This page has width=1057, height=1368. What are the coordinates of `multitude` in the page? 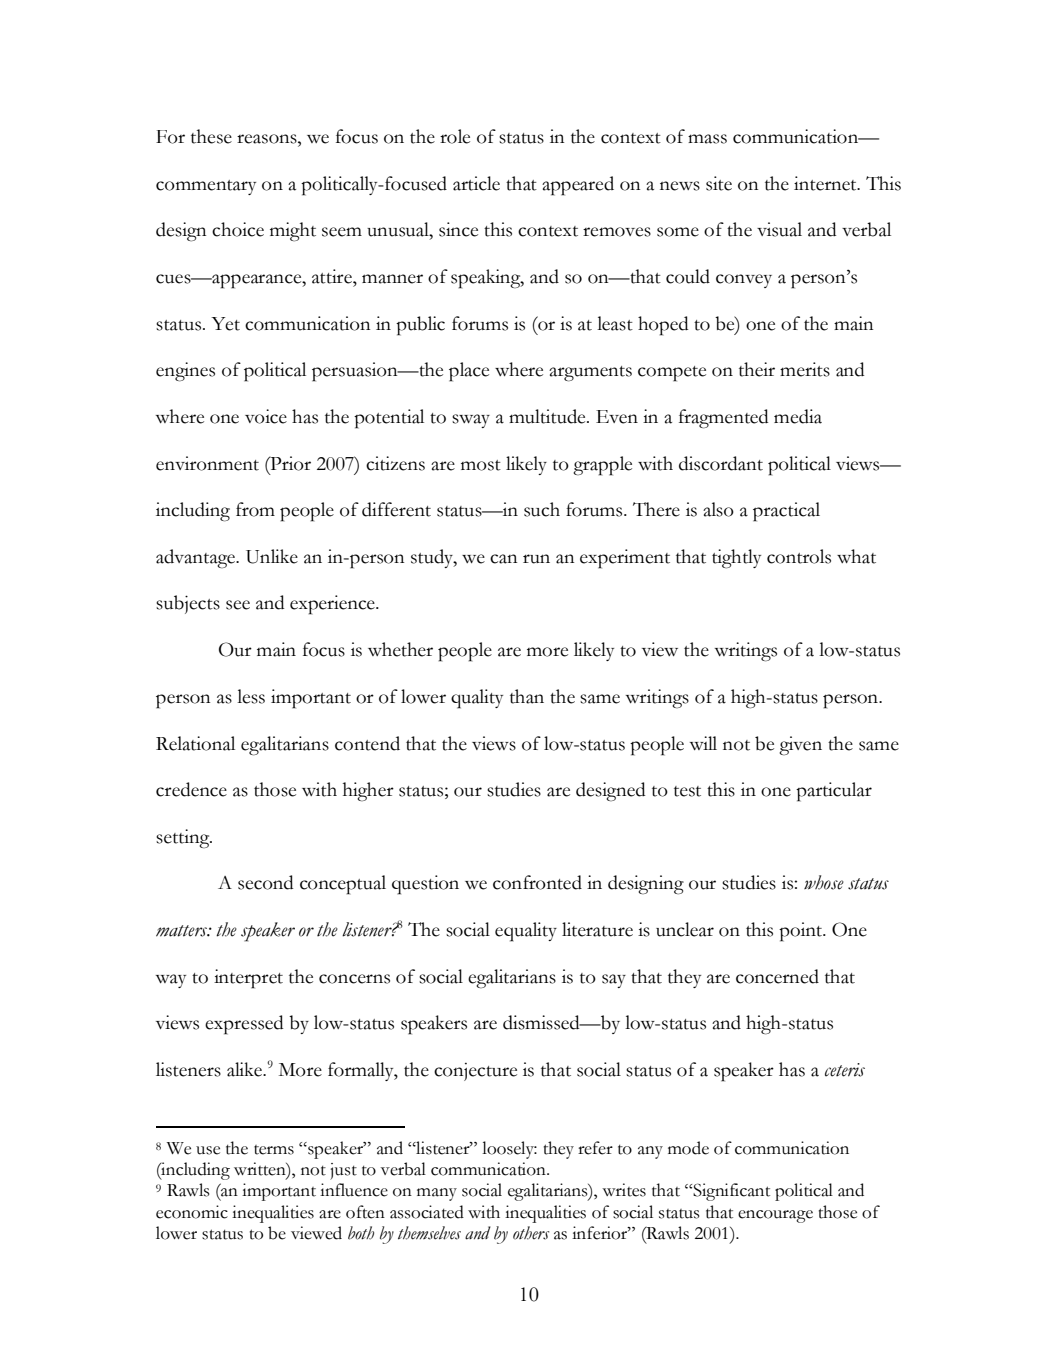 It's located at (548, 416).
